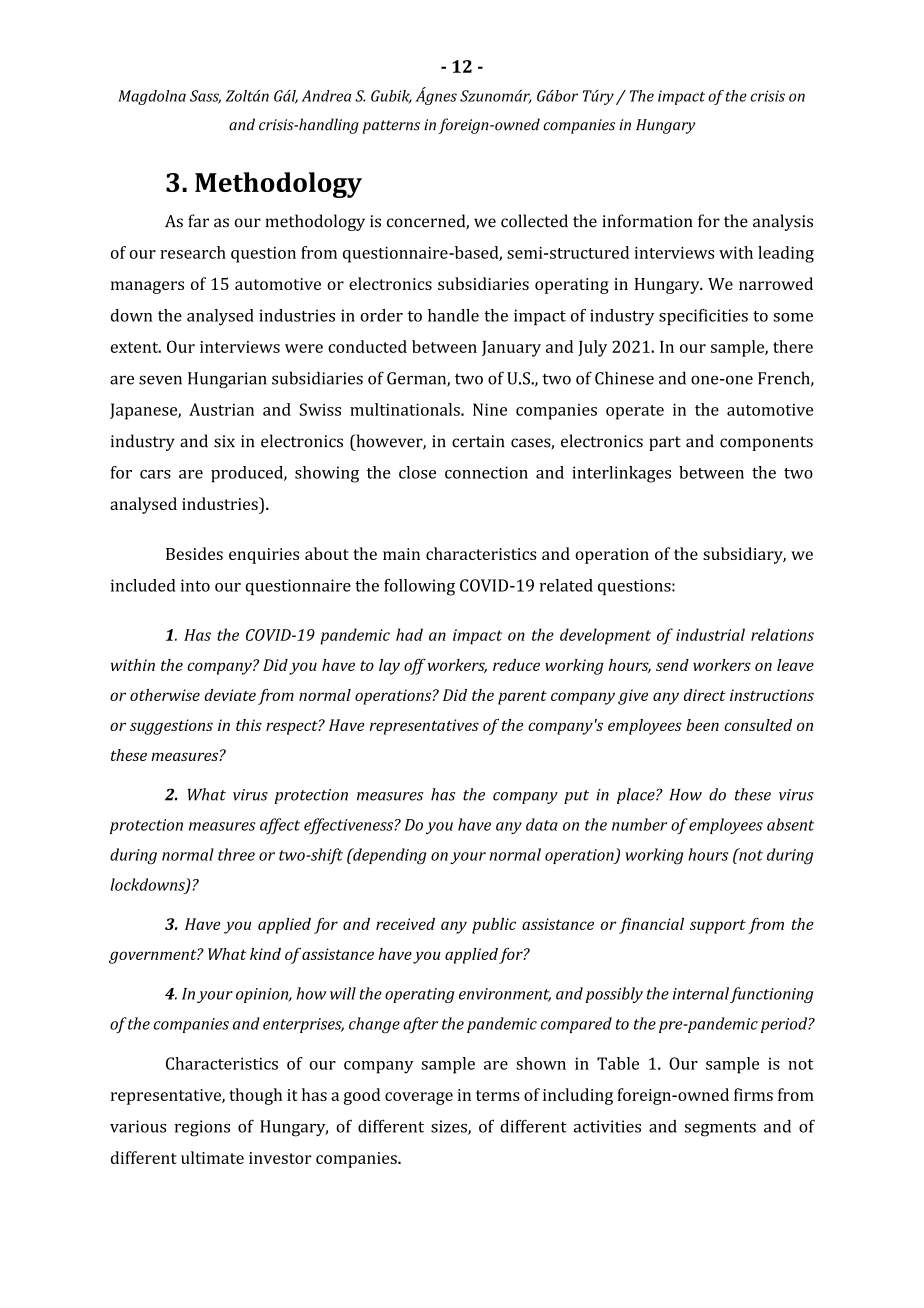  Describe the element at coordinates (195, 585) in the screenshot. I see `into` at that location.
